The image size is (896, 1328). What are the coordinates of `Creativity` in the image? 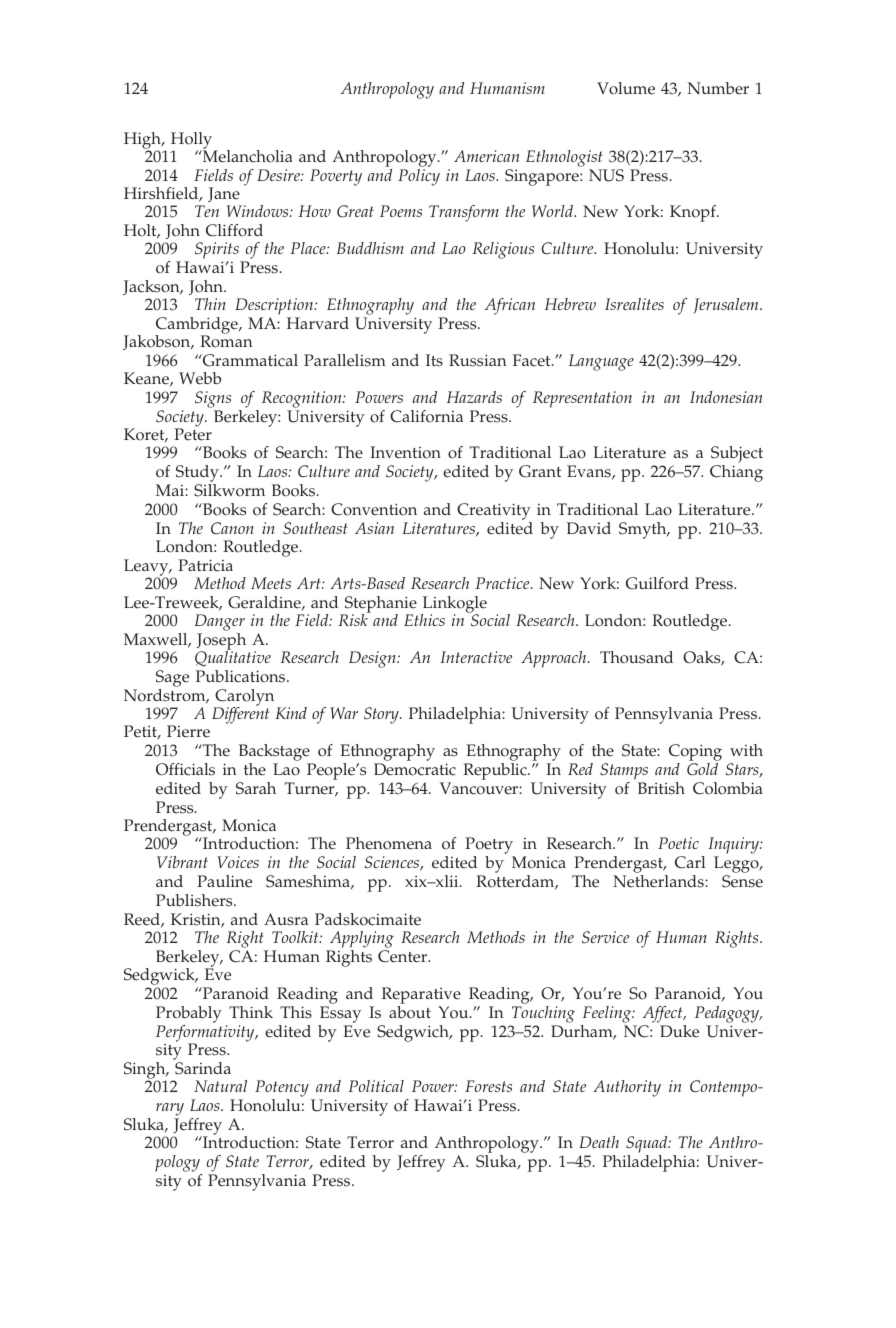 It's located at (494, 511).
